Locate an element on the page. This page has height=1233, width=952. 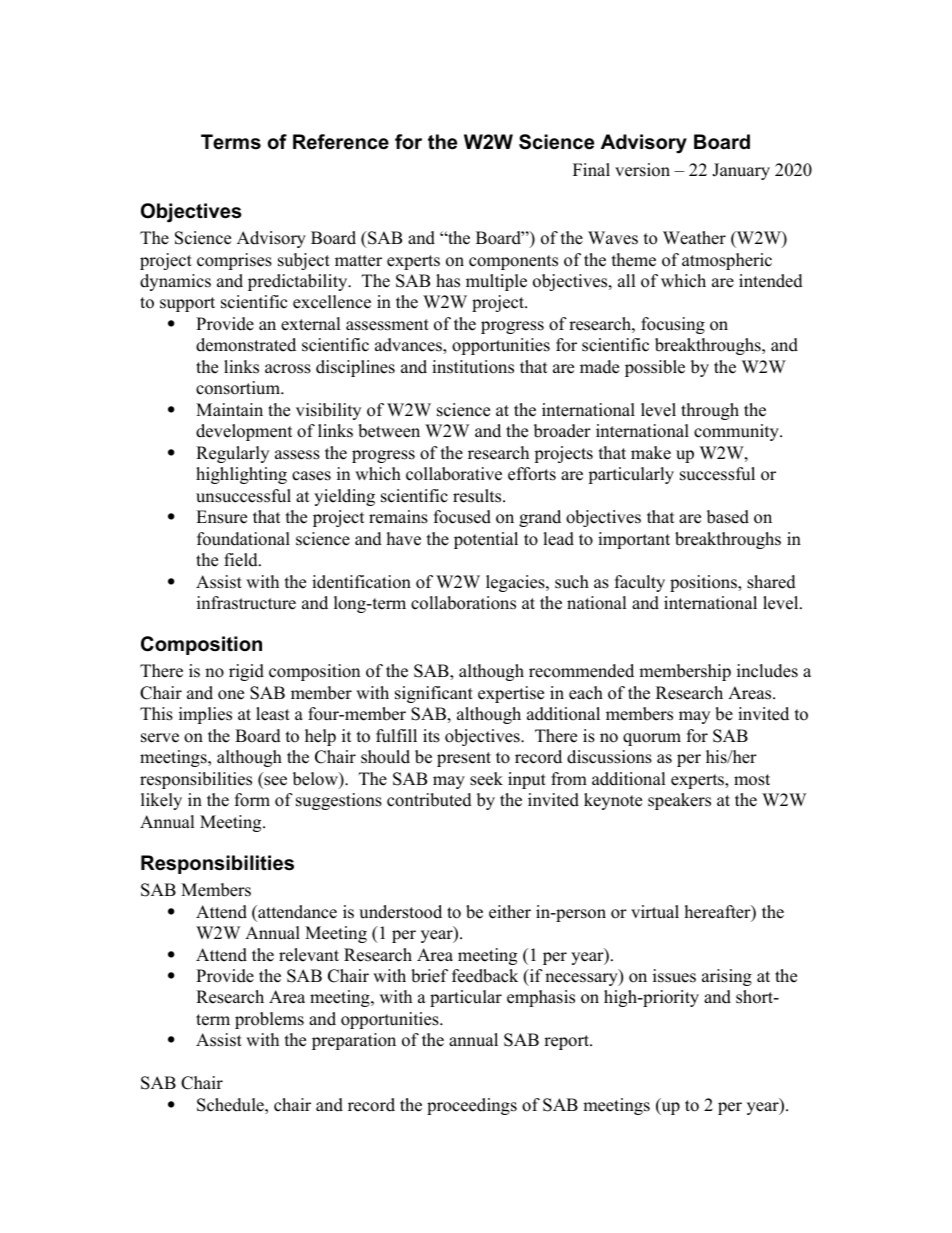
relevant is located at coordinates (309, 955).
